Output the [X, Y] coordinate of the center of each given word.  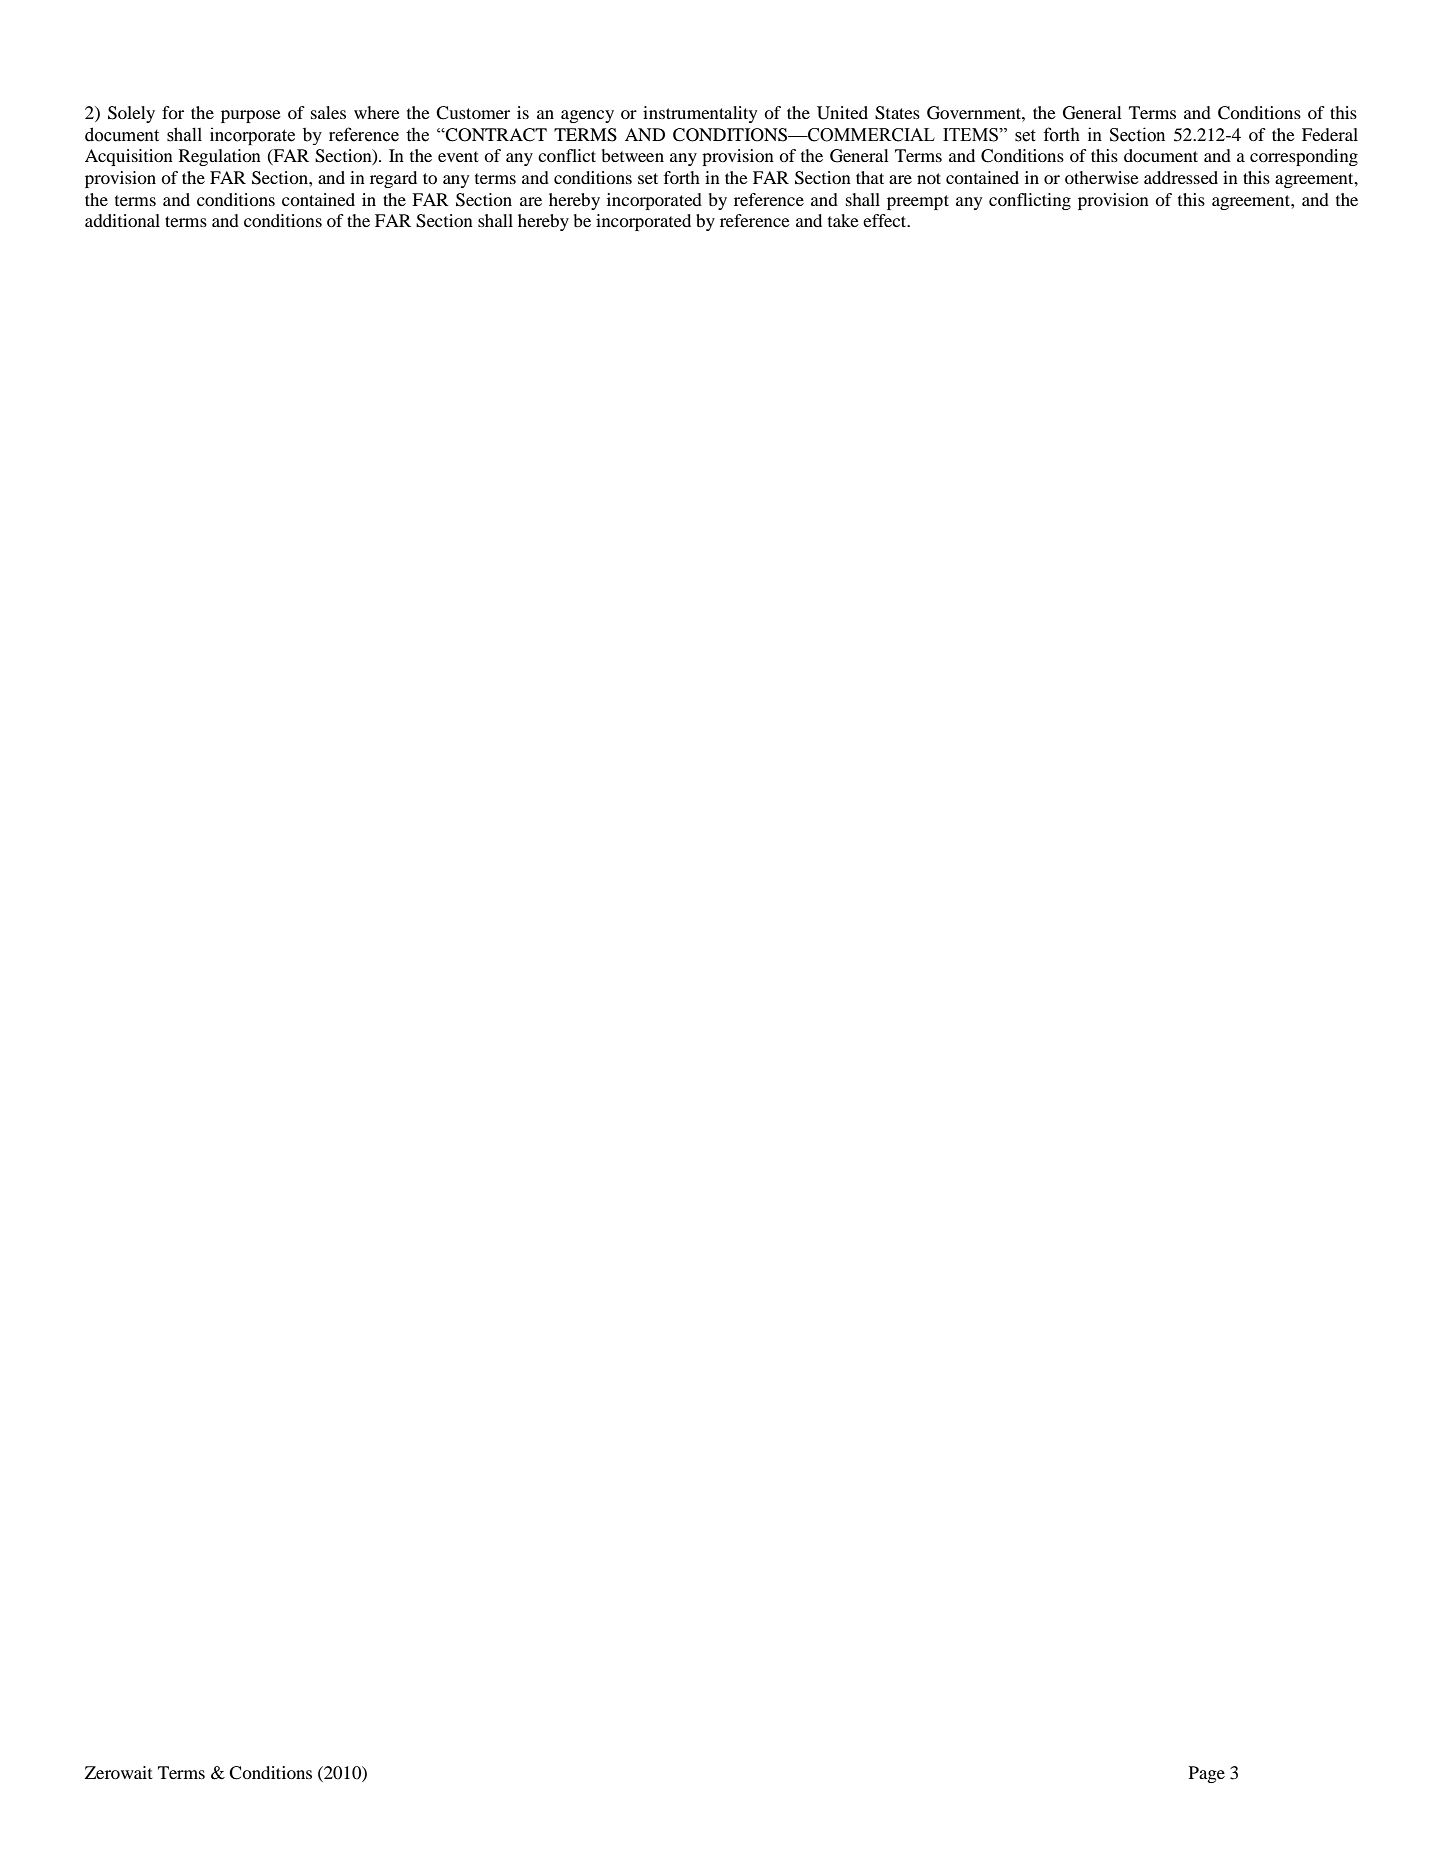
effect [886, 220]
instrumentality [700, 114]
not [929, 178]
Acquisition [129, 157]
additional [122, 220]
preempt [918, 202]
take [843, 220]
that [870, 177]
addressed [1181, 177]
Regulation [220, 157]
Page [1207, 1774]
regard [393, 179]
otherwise [1102, 177]
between [633, 155]
